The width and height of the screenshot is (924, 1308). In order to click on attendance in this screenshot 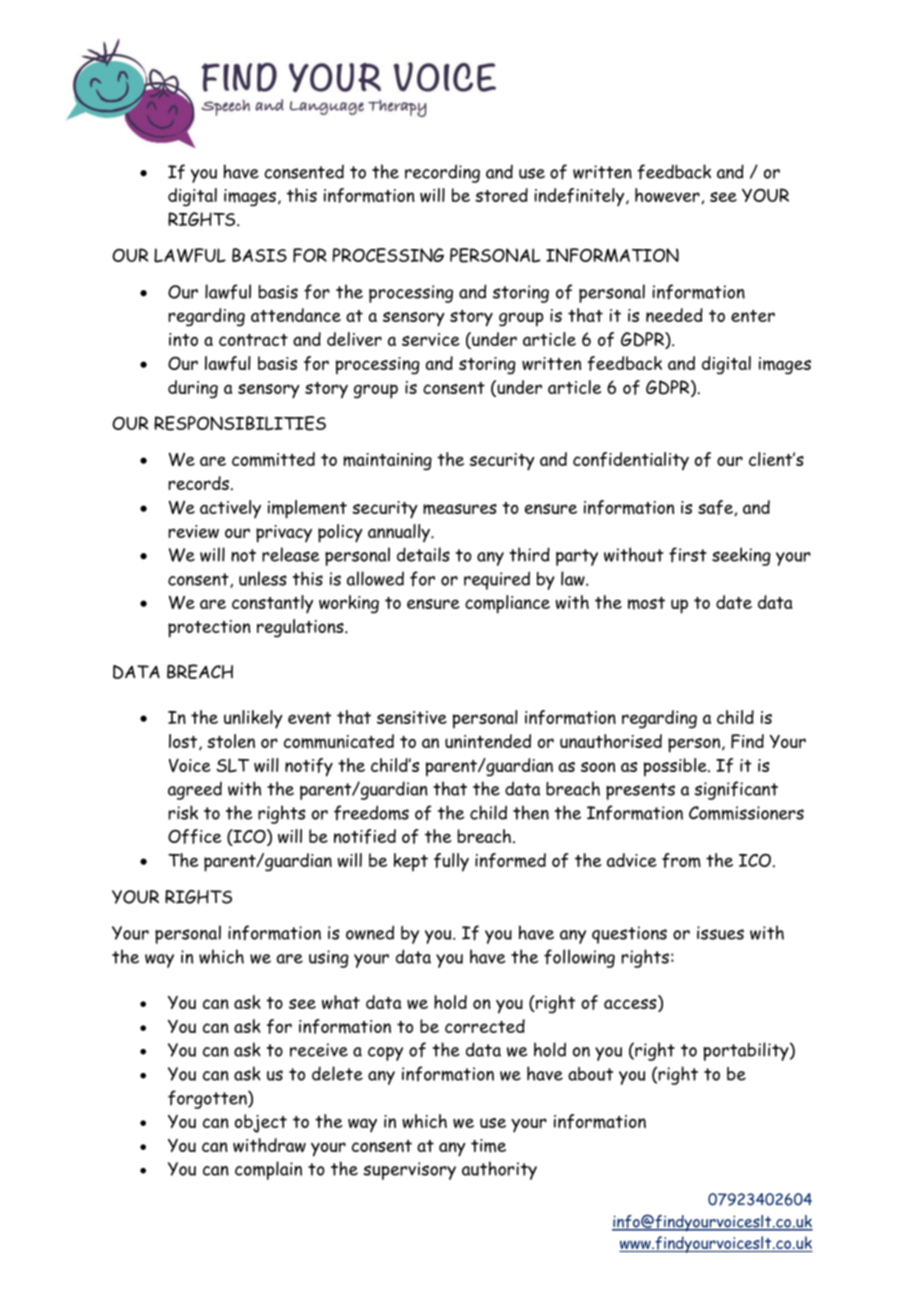, I will do `click(296, 315)`.
